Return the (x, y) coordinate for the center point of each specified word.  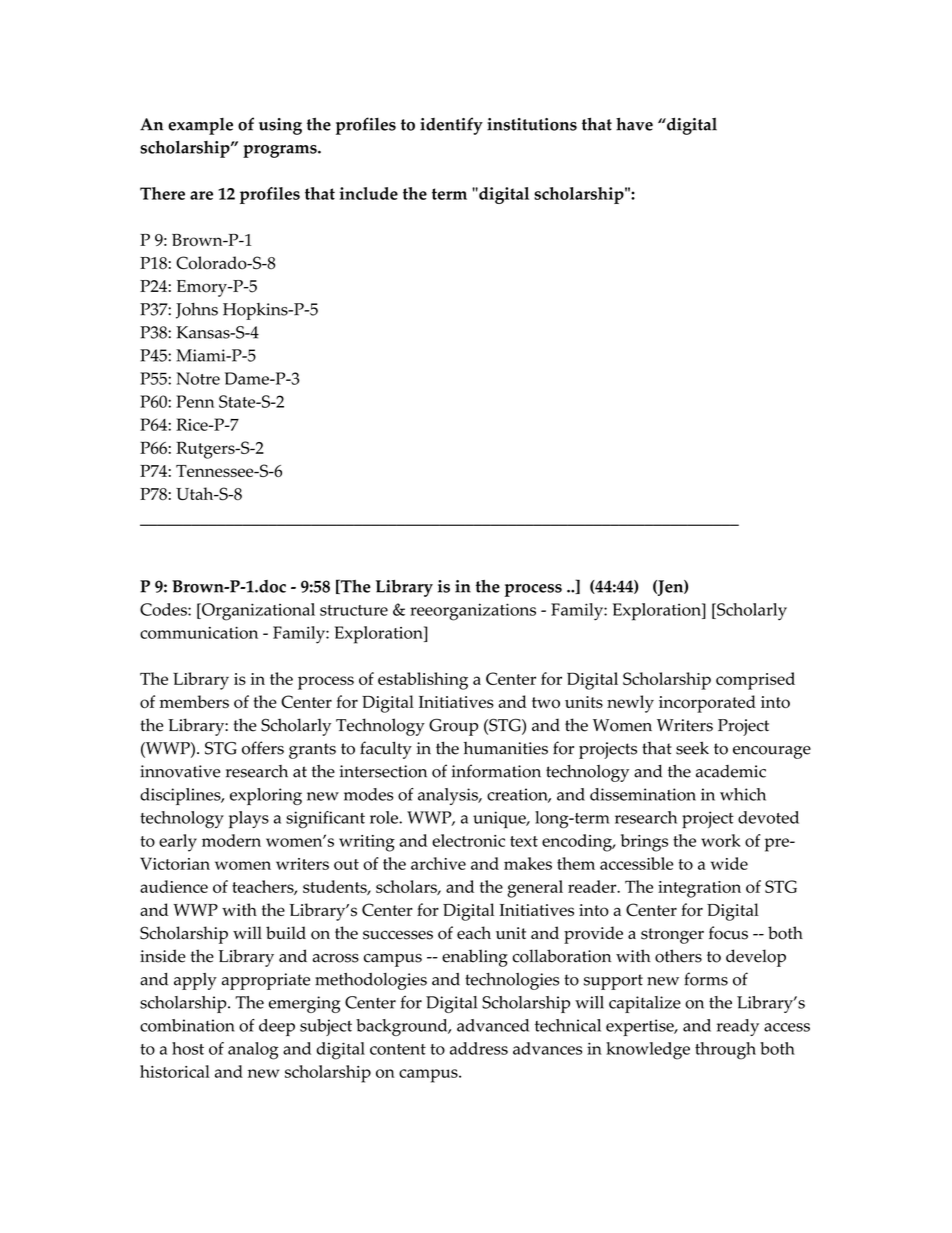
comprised (755, 681)
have (634, 124)
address (479, 1048)
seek (692, 748)
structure (354, 610)
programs (281, 151)
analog (253, 1051)
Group (453, 727)
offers (263, 748)
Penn (195, 401)
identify (451, 126)
